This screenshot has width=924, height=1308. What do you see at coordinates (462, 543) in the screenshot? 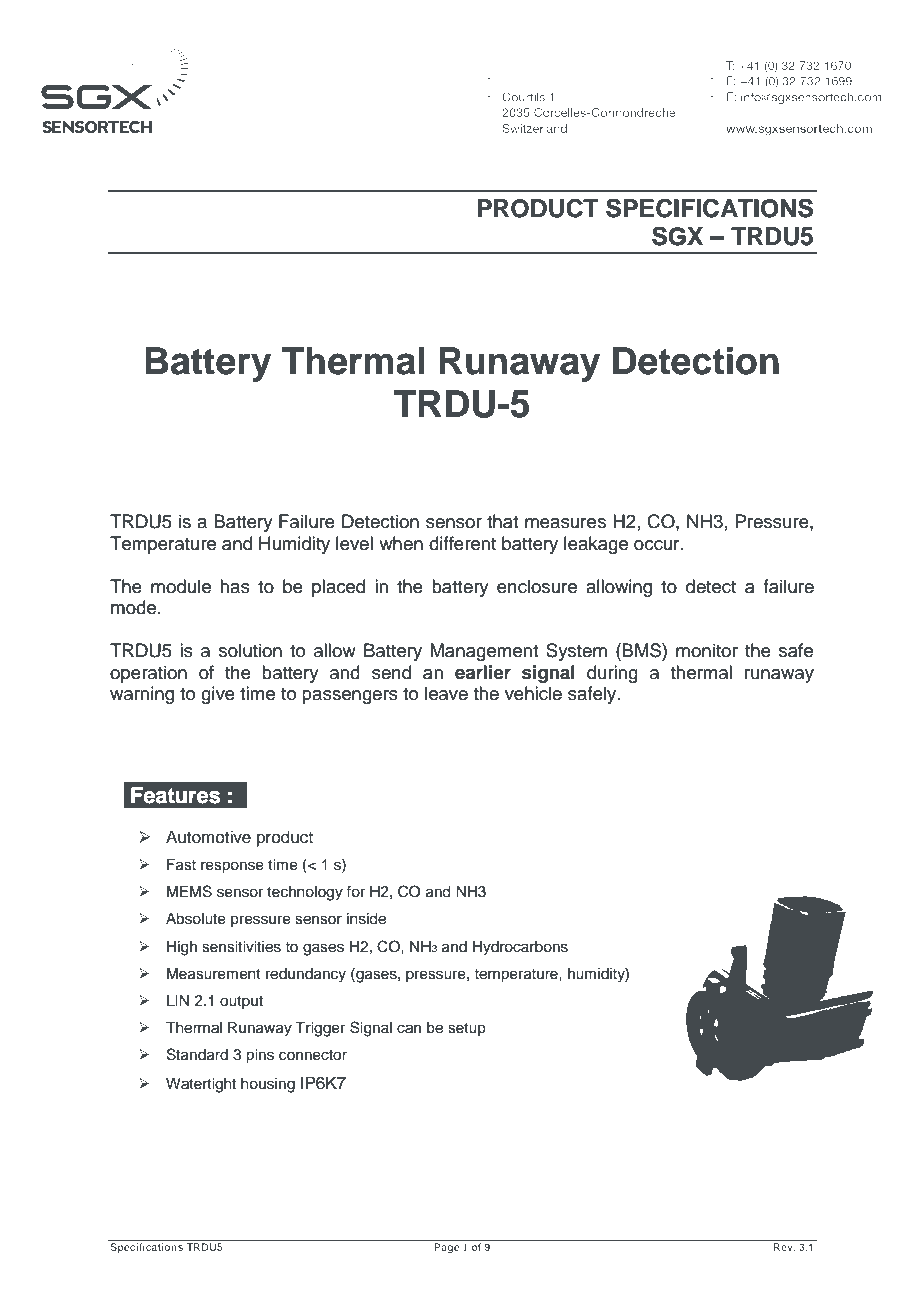
I see `different` at bounding box center [462, 543].
